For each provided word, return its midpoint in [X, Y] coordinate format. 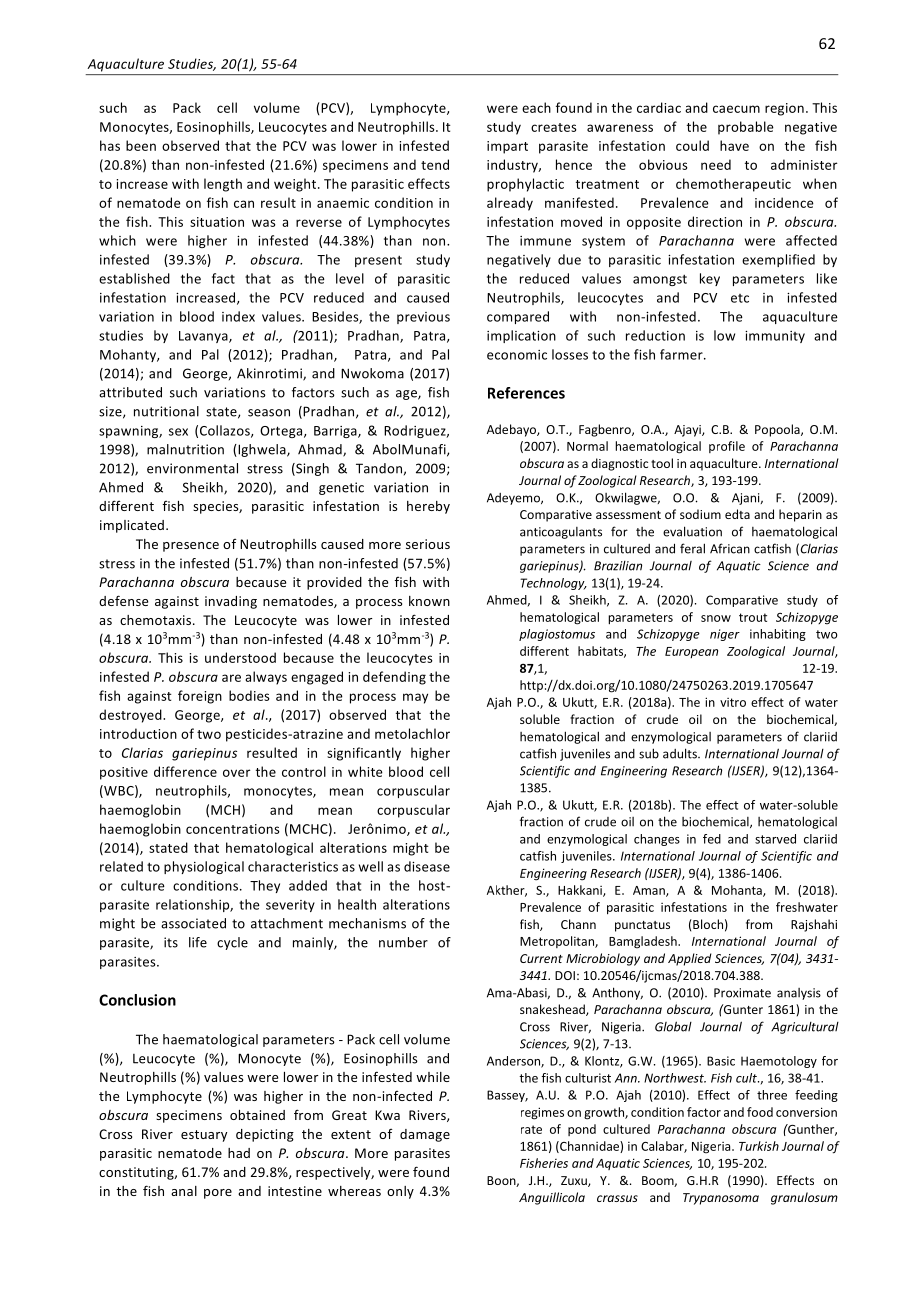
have [734, 145]
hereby [428, 507]
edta [737, 514]
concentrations [233, 829]
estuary [204, 1136]
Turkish [759, 1146]
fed [712, 839]
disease [427, 866]
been [141, 145]
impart [507, 147]
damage [425, 1135]
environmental [192, 468]
